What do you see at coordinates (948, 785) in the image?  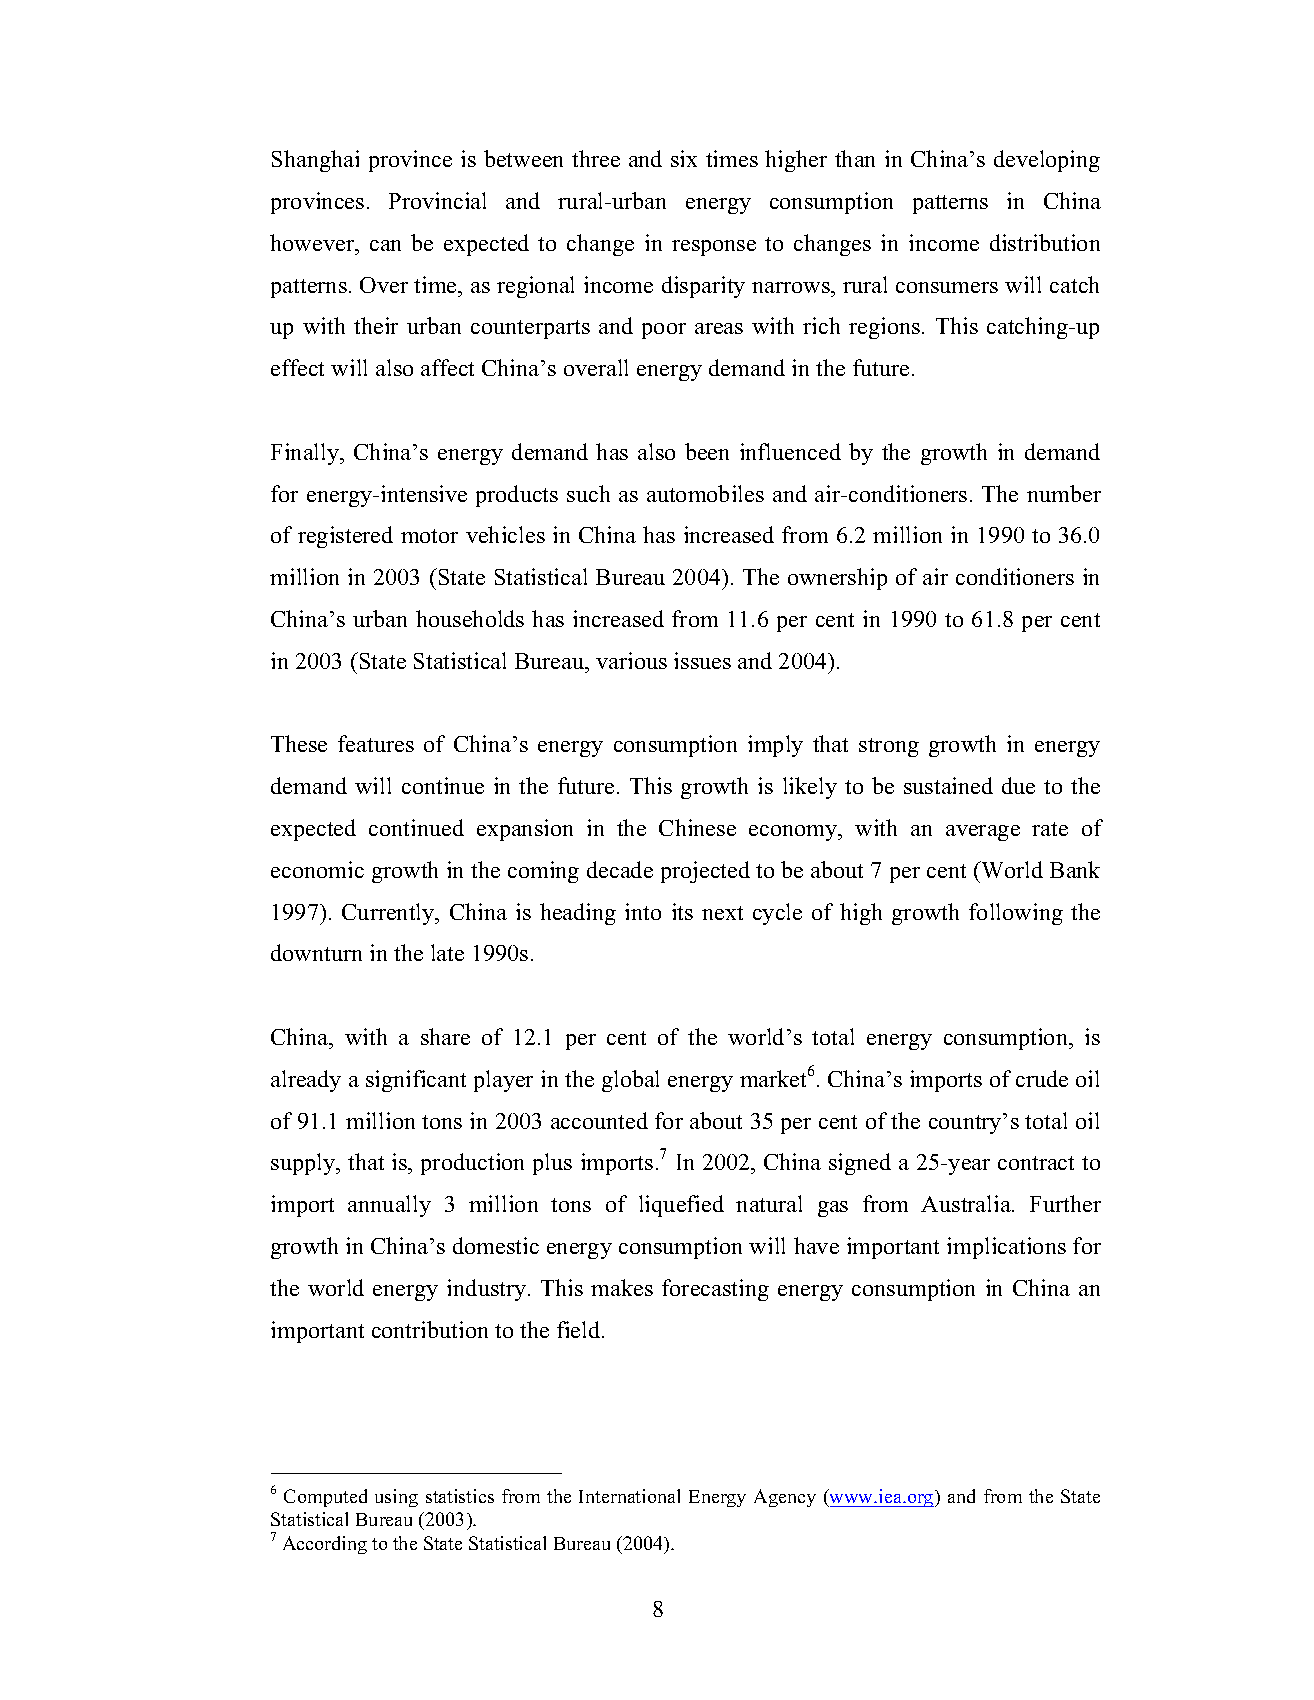 I see `sustained` at bounding box center [948, 785].
